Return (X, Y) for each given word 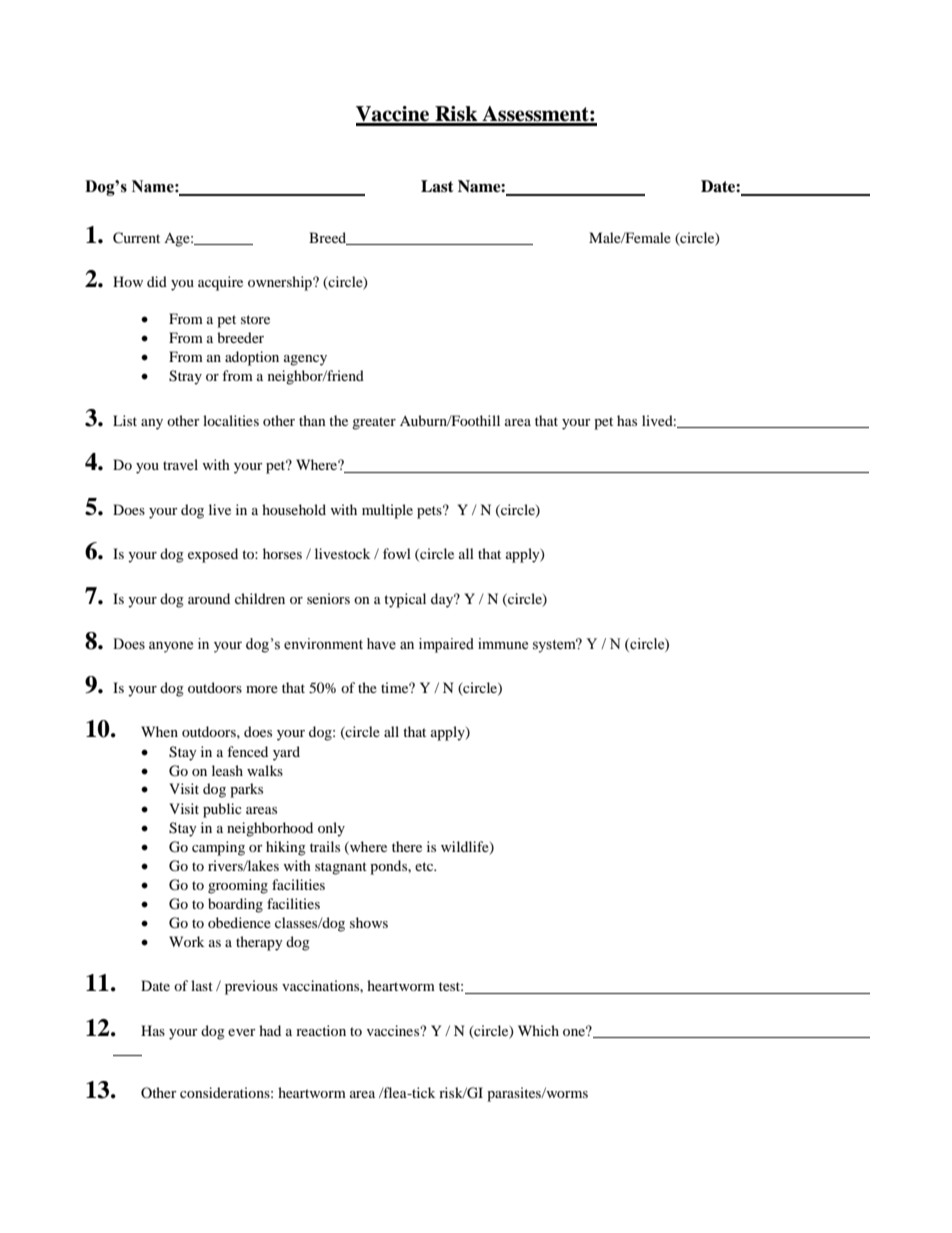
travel (180, 464)
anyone (171, 647)
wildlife (466, 847)
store (255, 319)
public (222, 810)
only (331, 829)
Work (186, 941)
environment (323, 644)
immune (503, 644)
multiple (387, 511)
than (312, 420)
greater (374, 423)
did (157, 281)
